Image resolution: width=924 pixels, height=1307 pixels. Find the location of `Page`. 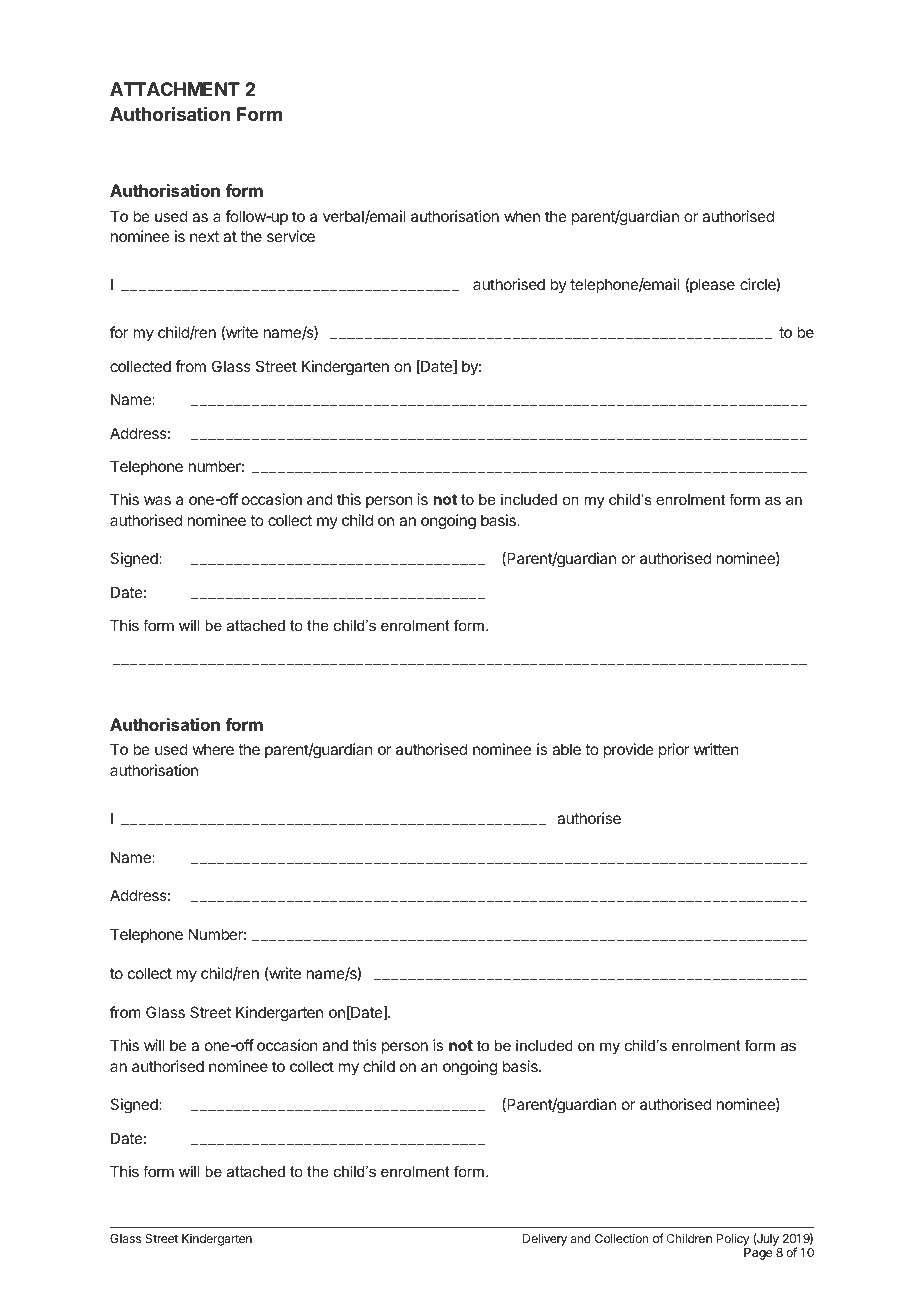

Page is located at coordinates (758, 1254).
